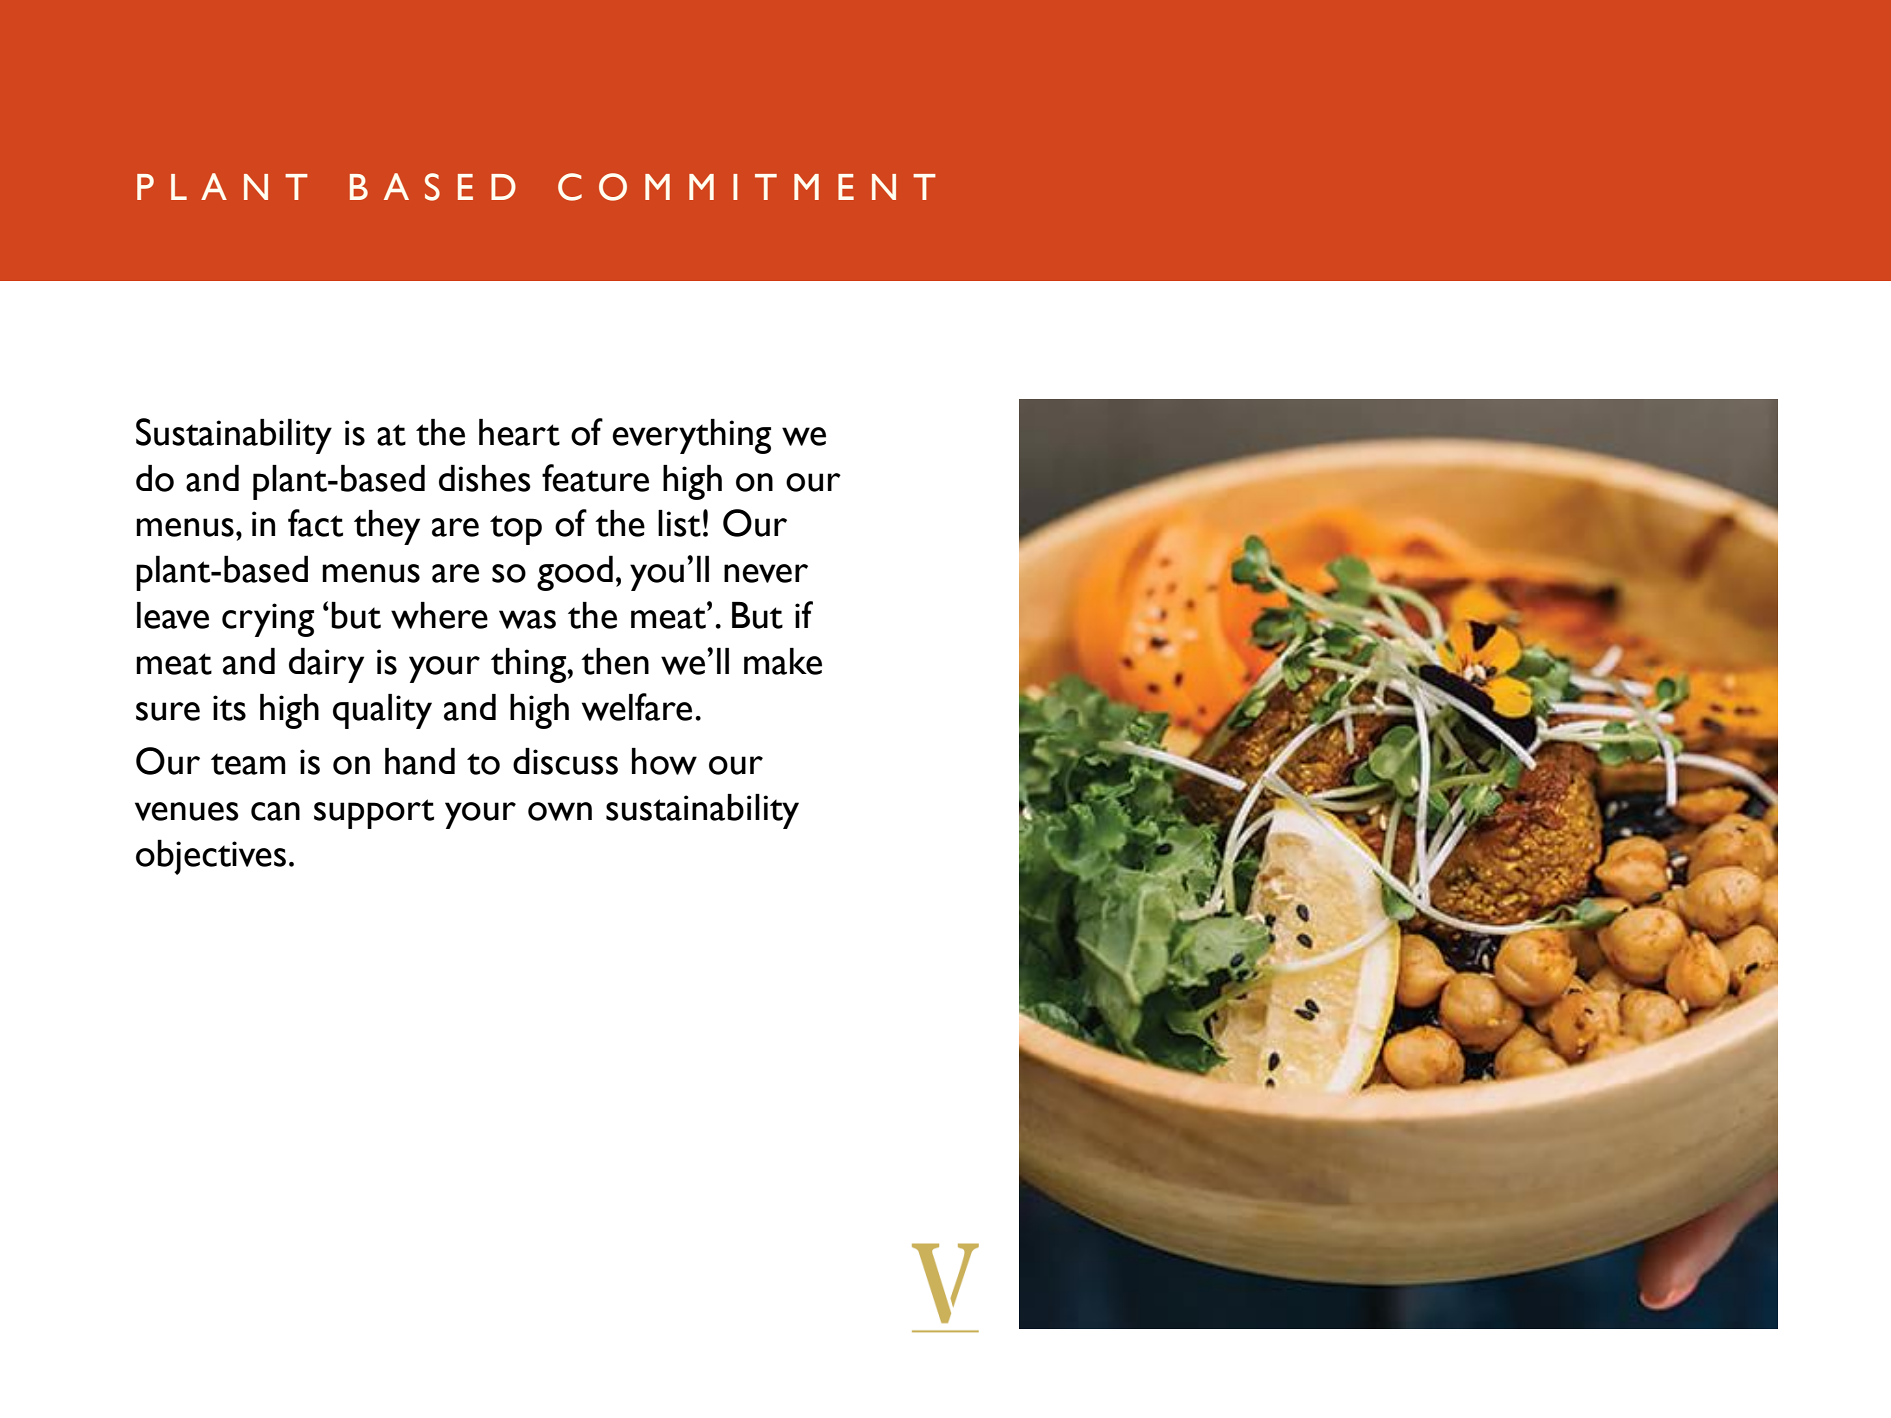 This screenshot has width=1891, height=1418. Describe the element at coordinates (595, 478) in the screenshot. I see `feature` at that location.
